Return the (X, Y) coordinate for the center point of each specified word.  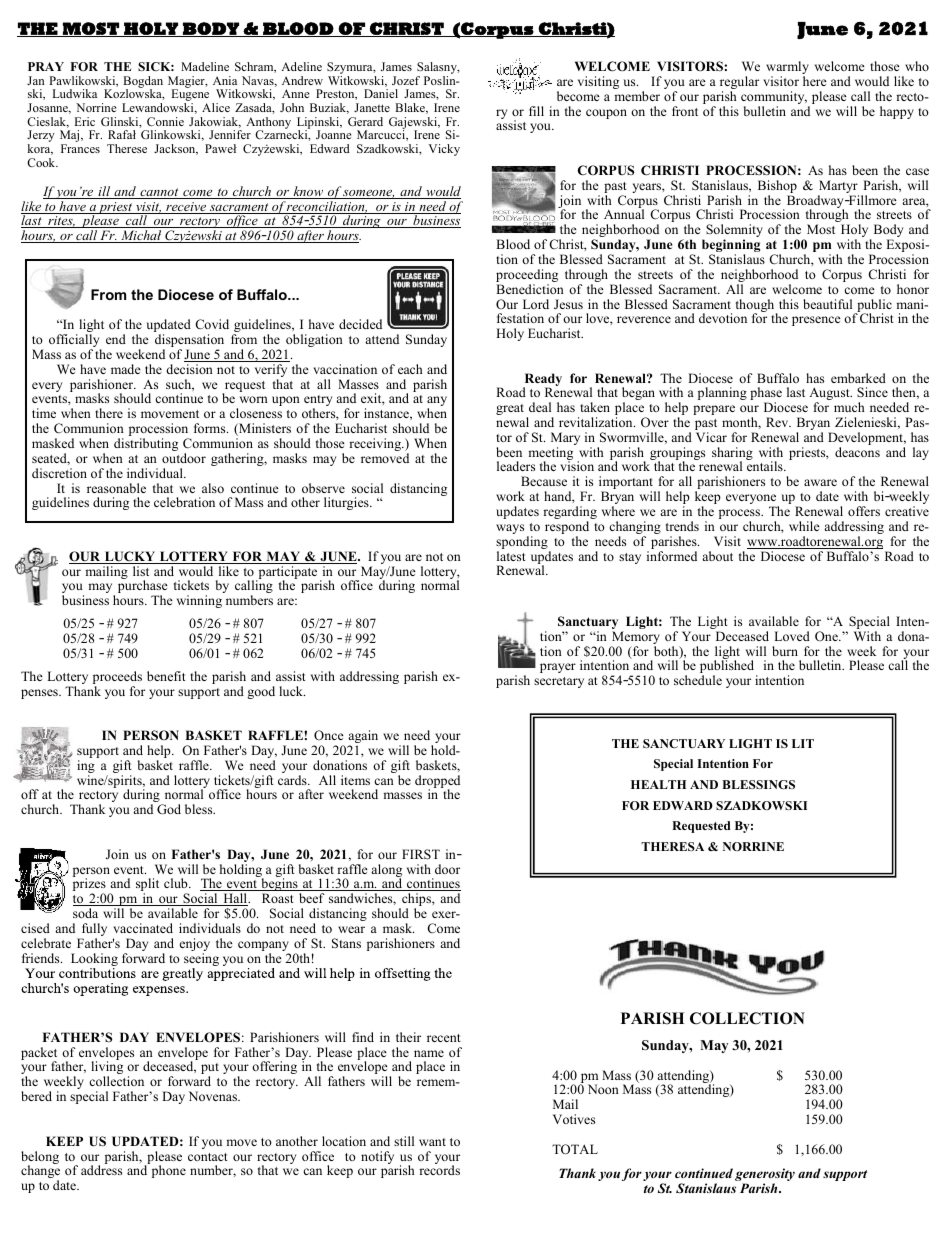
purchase (143, 588)
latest (511, 556)
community (774, 99)
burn (785, 651)
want (432, 1142)
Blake (411, 108)
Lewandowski (159, 108)
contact (208, 1157)
